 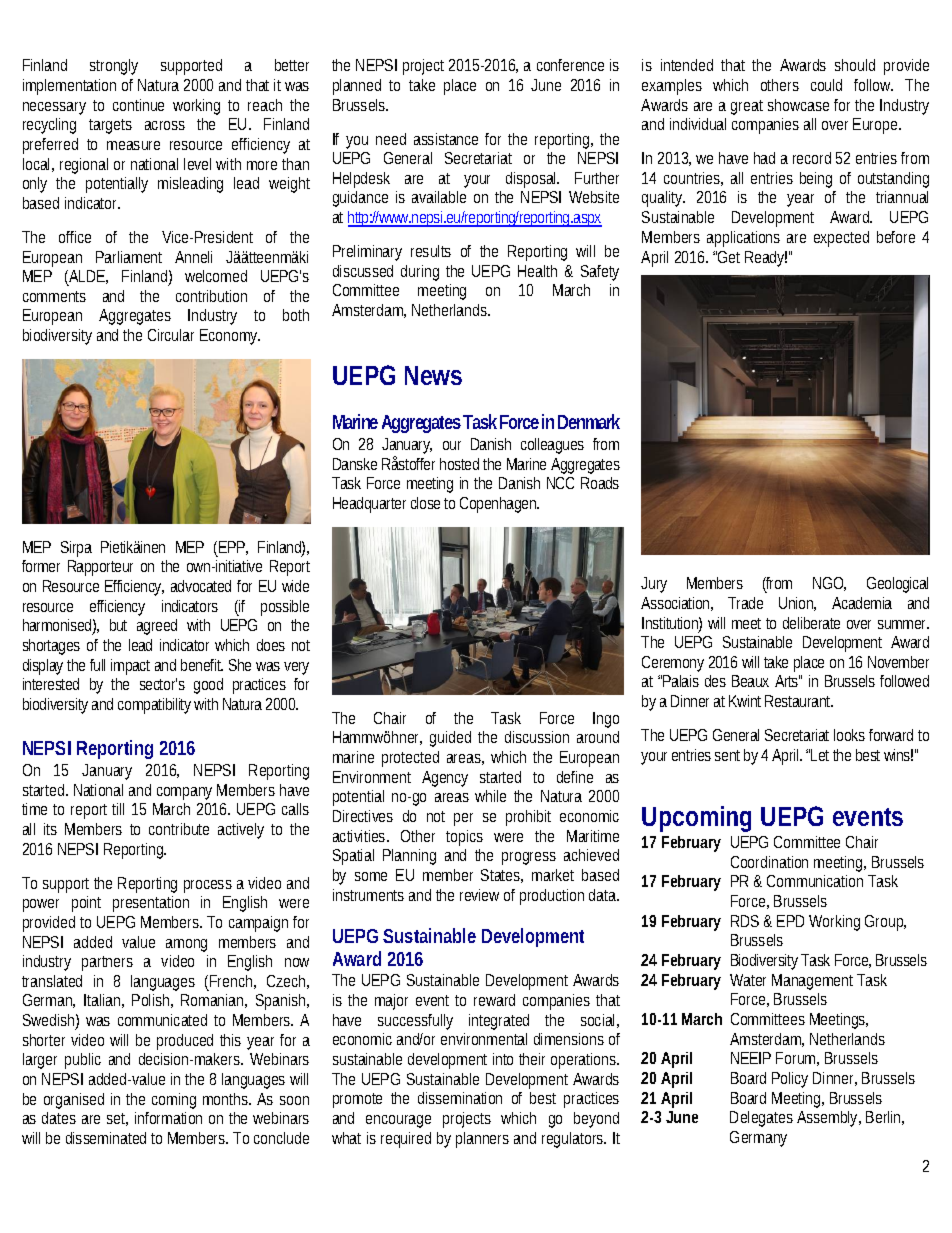 What do you see at coordinates (849, 735) in the screenshot?
I see `looks` at bounding box center [849, 735].
